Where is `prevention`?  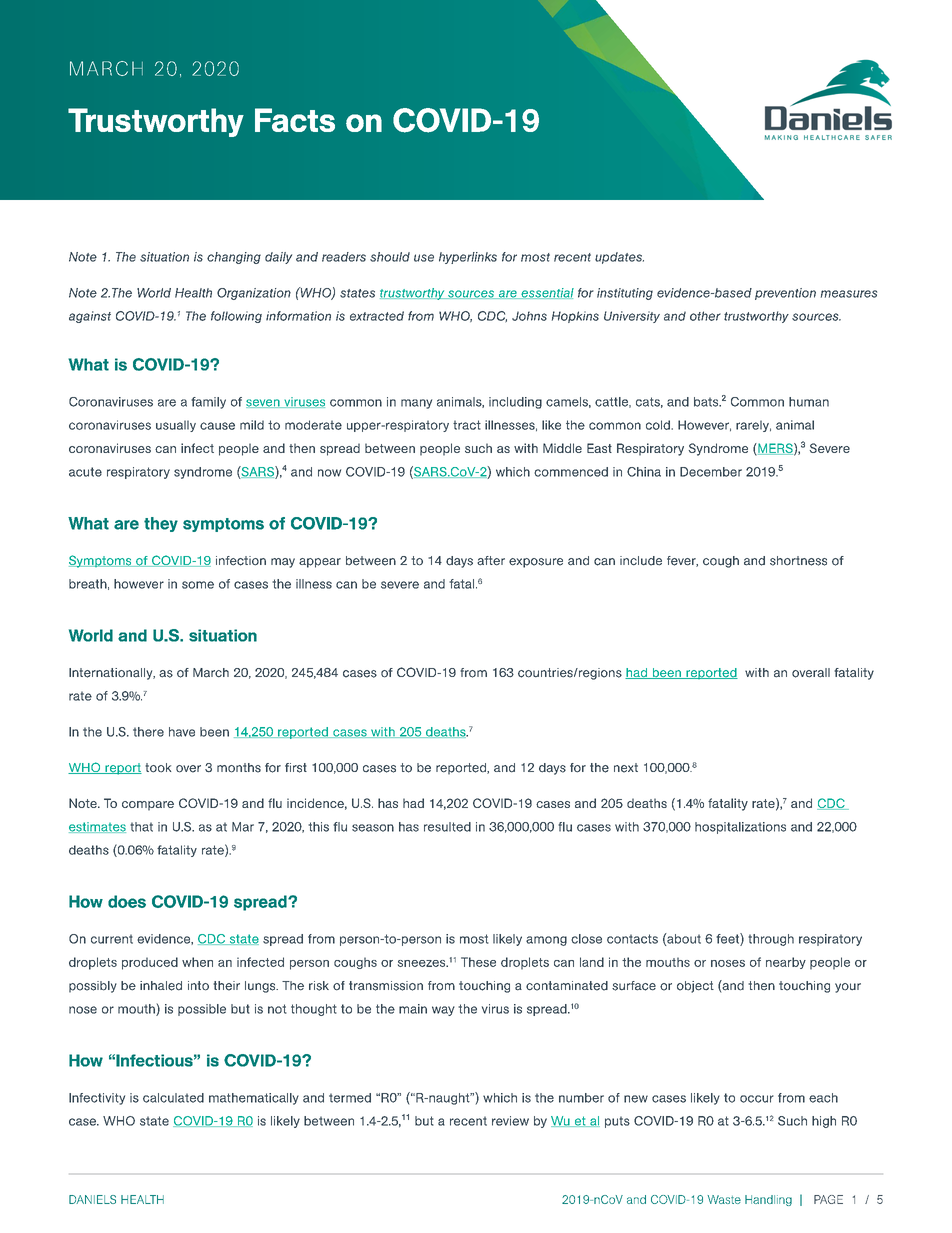
prevention is located at coordinates (785, 294).
